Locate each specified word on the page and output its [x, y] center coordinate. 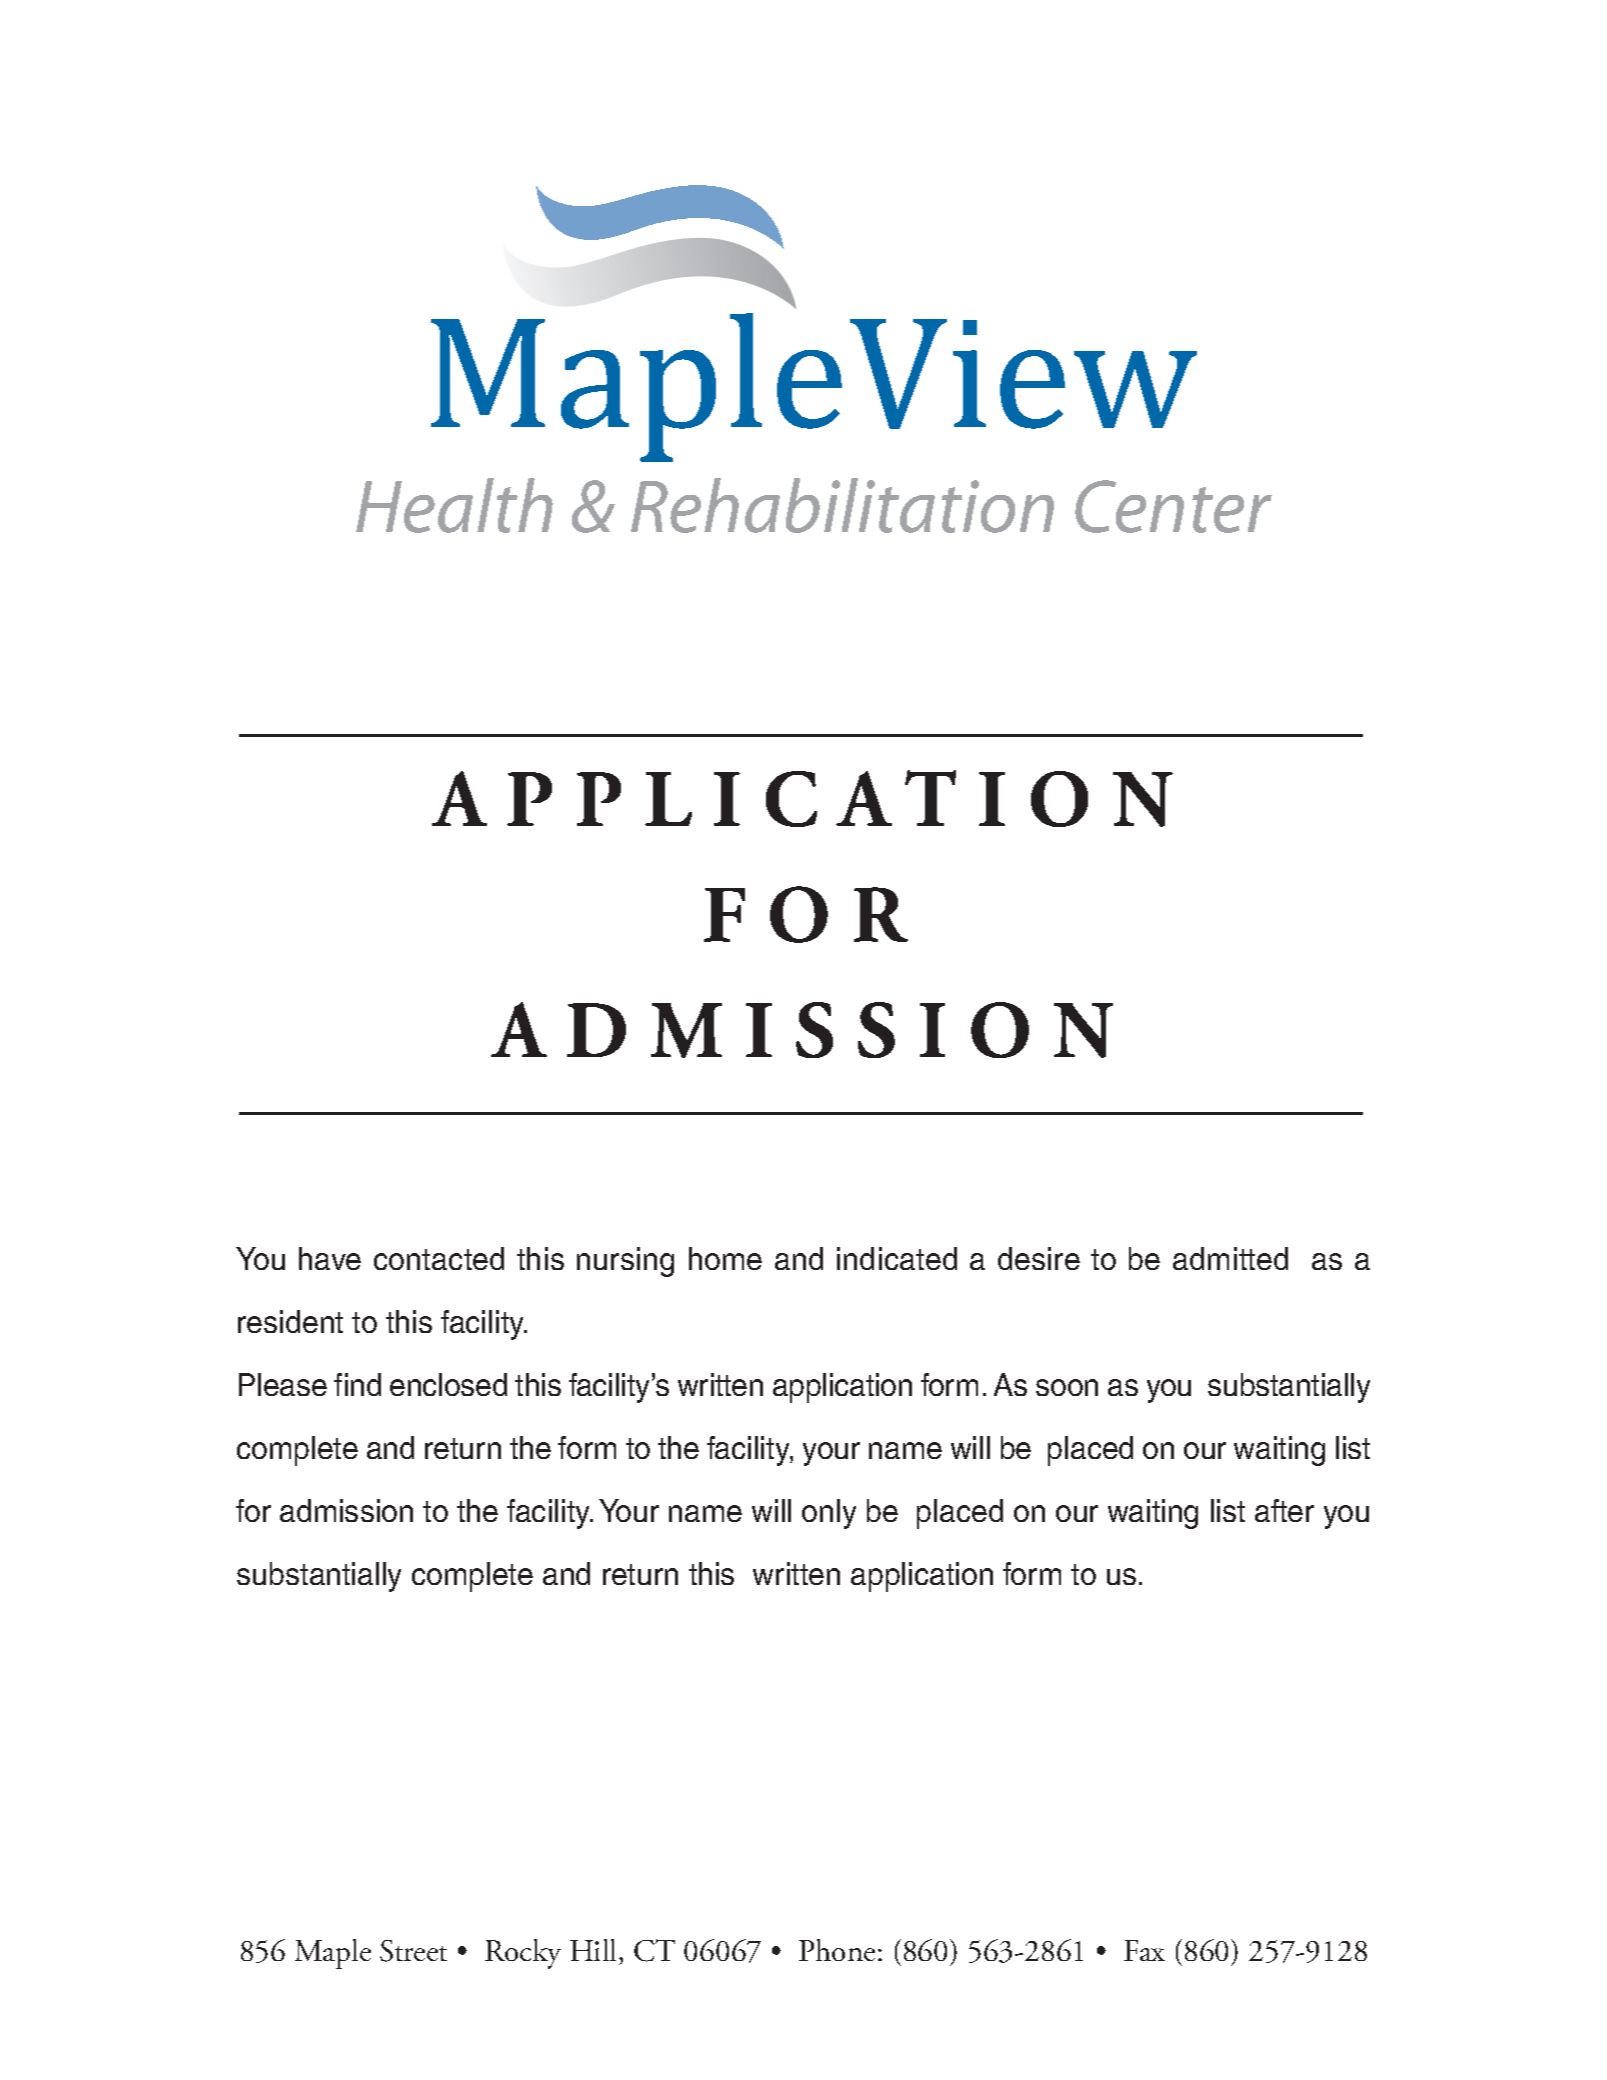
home [725, 1258]
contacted [439, 1258]
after [1284, 1510]
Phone [837, 1950]
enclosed [448, 1384]
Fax [1144, 1950]
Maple [333, 1954]
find [357, 1384]
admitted [1230, 1258]
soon [1067, 1387]
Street [413, 1951]
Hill [593, 1950]
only [829, 1514]
